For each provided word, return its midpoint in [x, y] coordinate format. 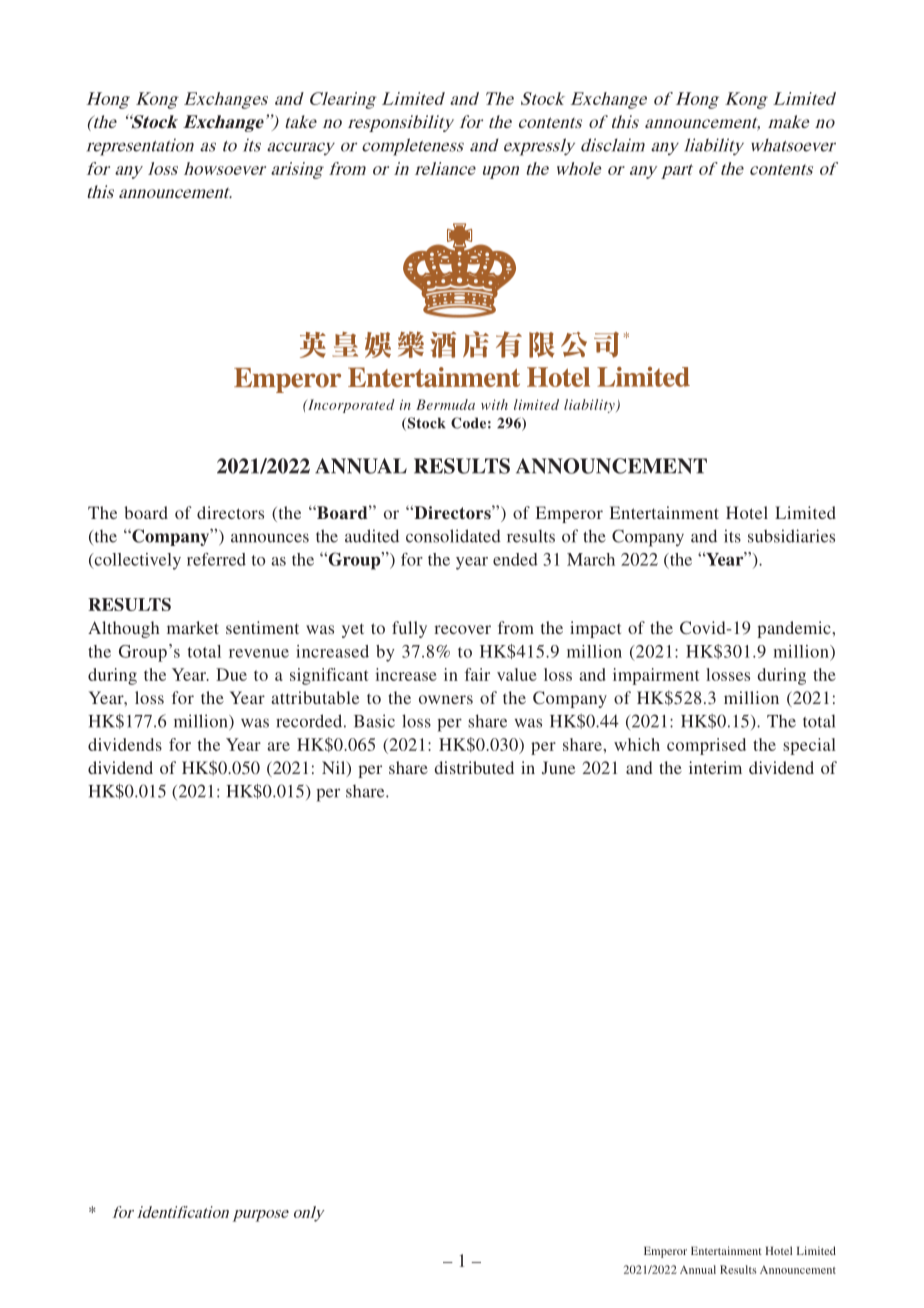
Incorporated [350, 406]
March [591, 559]
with [494, 404]
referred [216, 559]
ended [515, 559]
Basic [374, 721]
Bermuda [445, 404]
